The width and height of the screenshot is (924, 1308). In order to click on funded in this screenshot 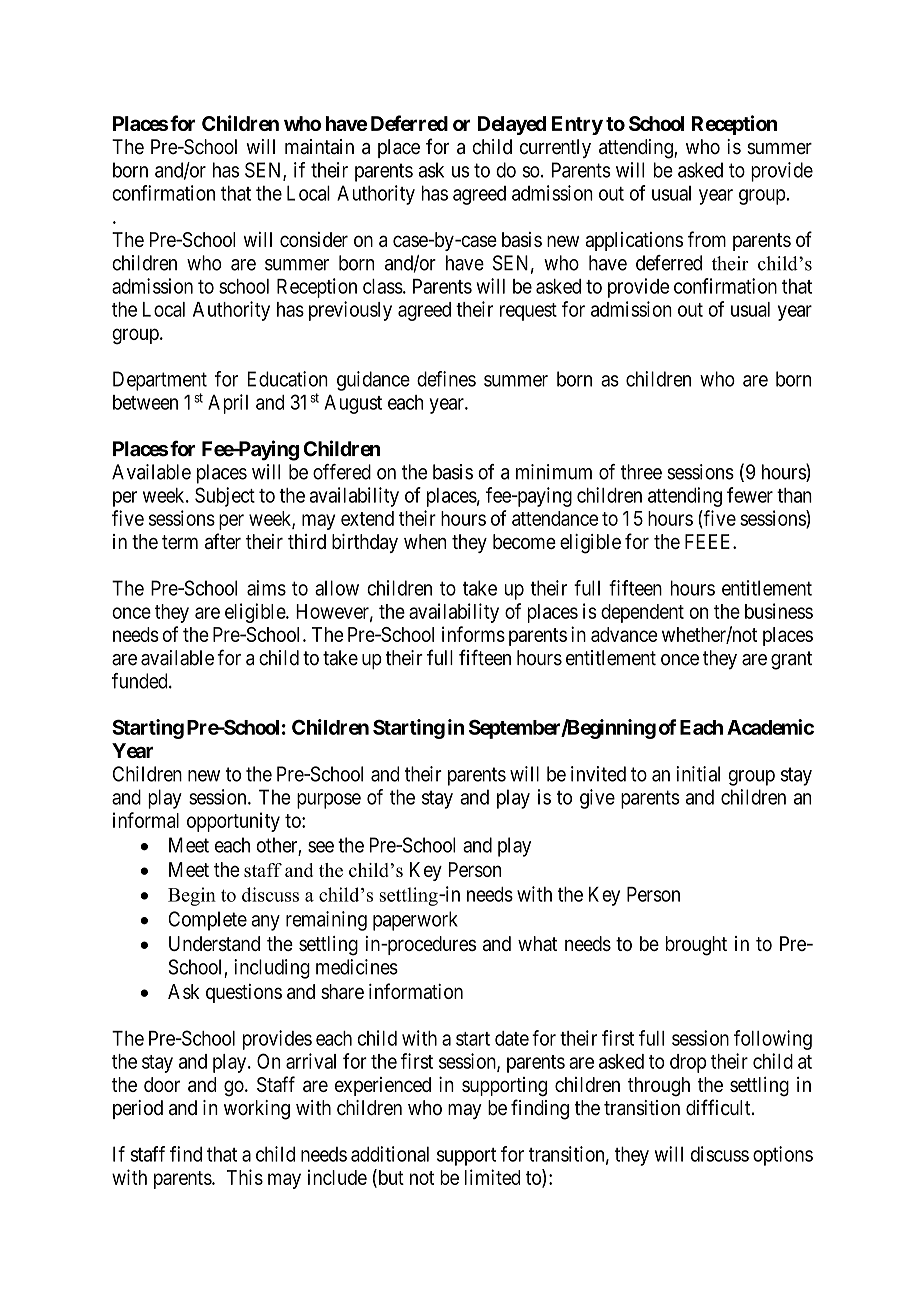, I will do `click(141, 681)`.
